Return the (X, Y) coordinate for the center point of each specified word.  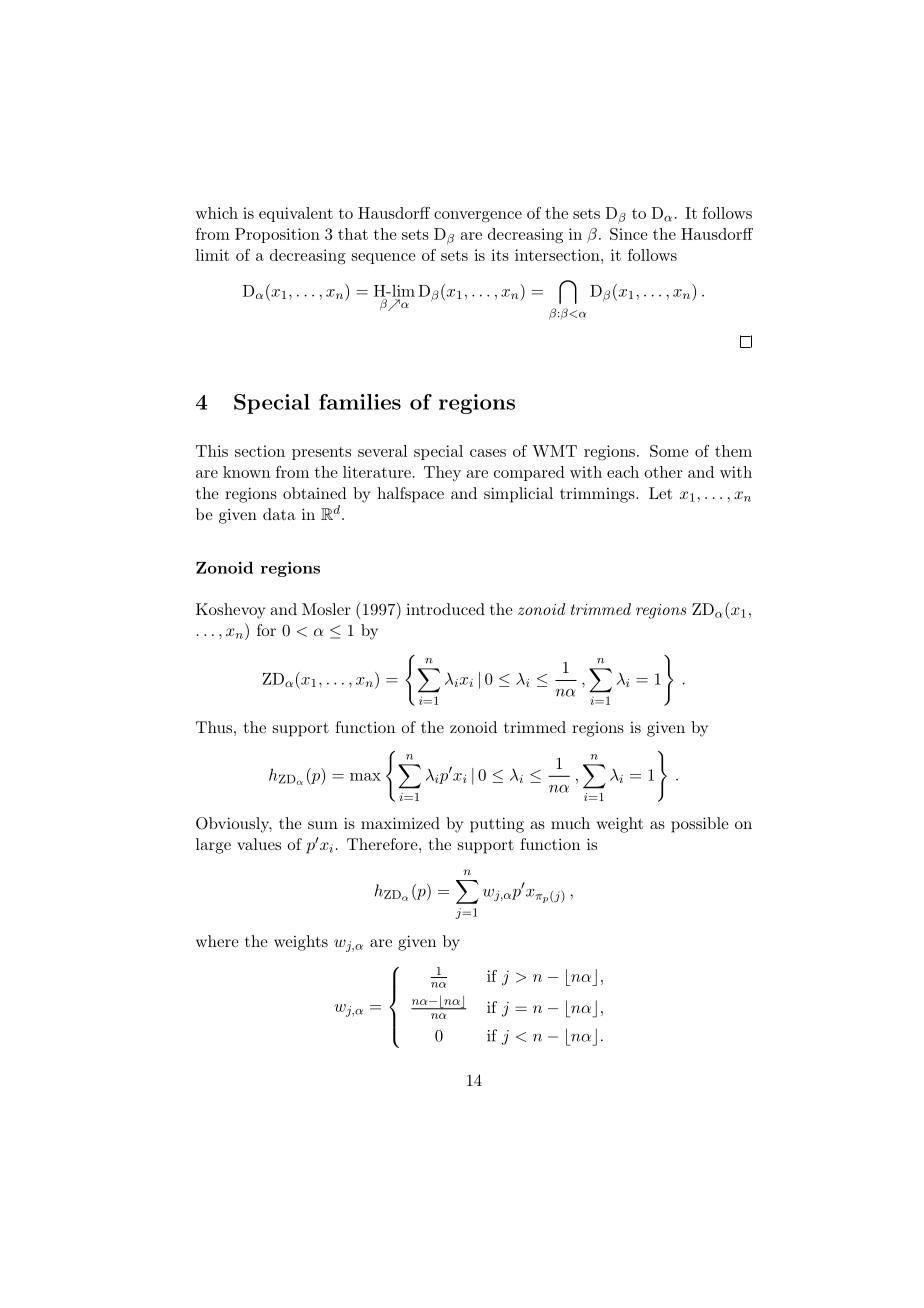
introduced (445, 609)
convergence (478, 217)
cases (488, 453)
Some (669, 451)
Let (660, 493)
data (279, 514)
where (217, 941)
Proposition (277, 235)
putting (497, 825)
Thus (214, 727)
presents (321, 453)
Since (629, 234)
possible (700, 825)
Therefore (383, 844)
